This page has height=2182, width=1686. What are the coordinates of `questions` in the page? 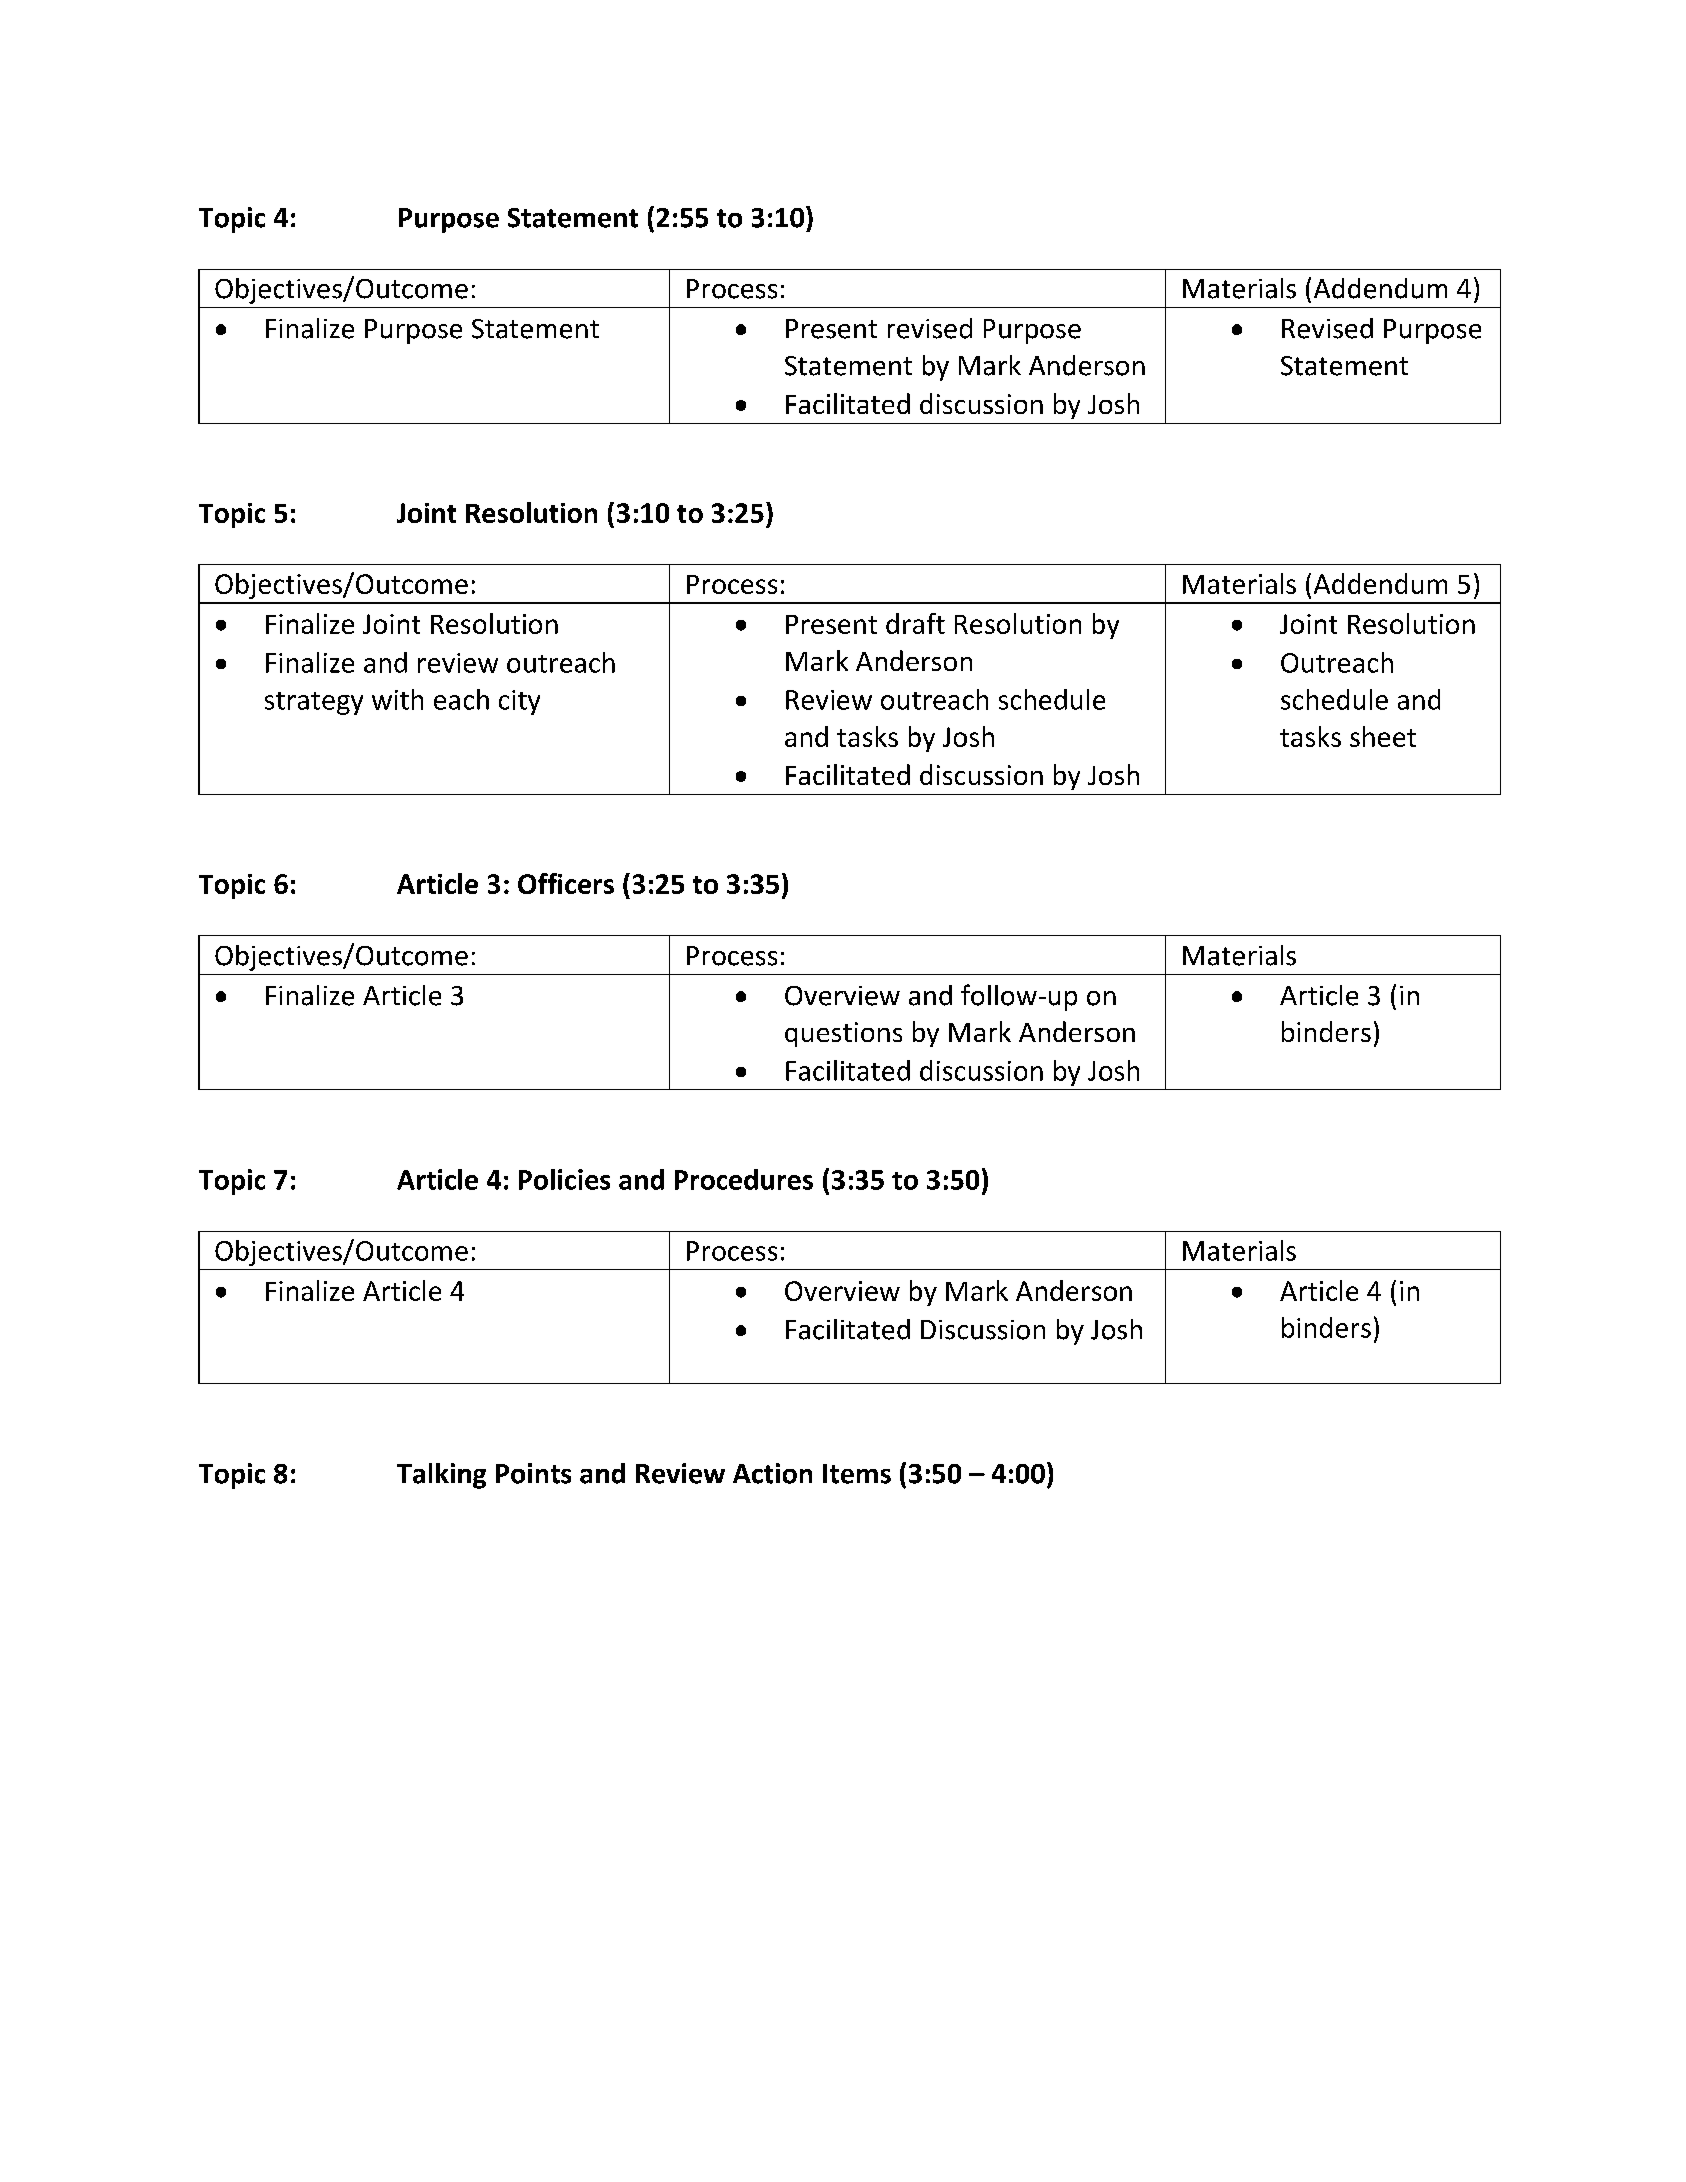 It's located at (843, 1034).
